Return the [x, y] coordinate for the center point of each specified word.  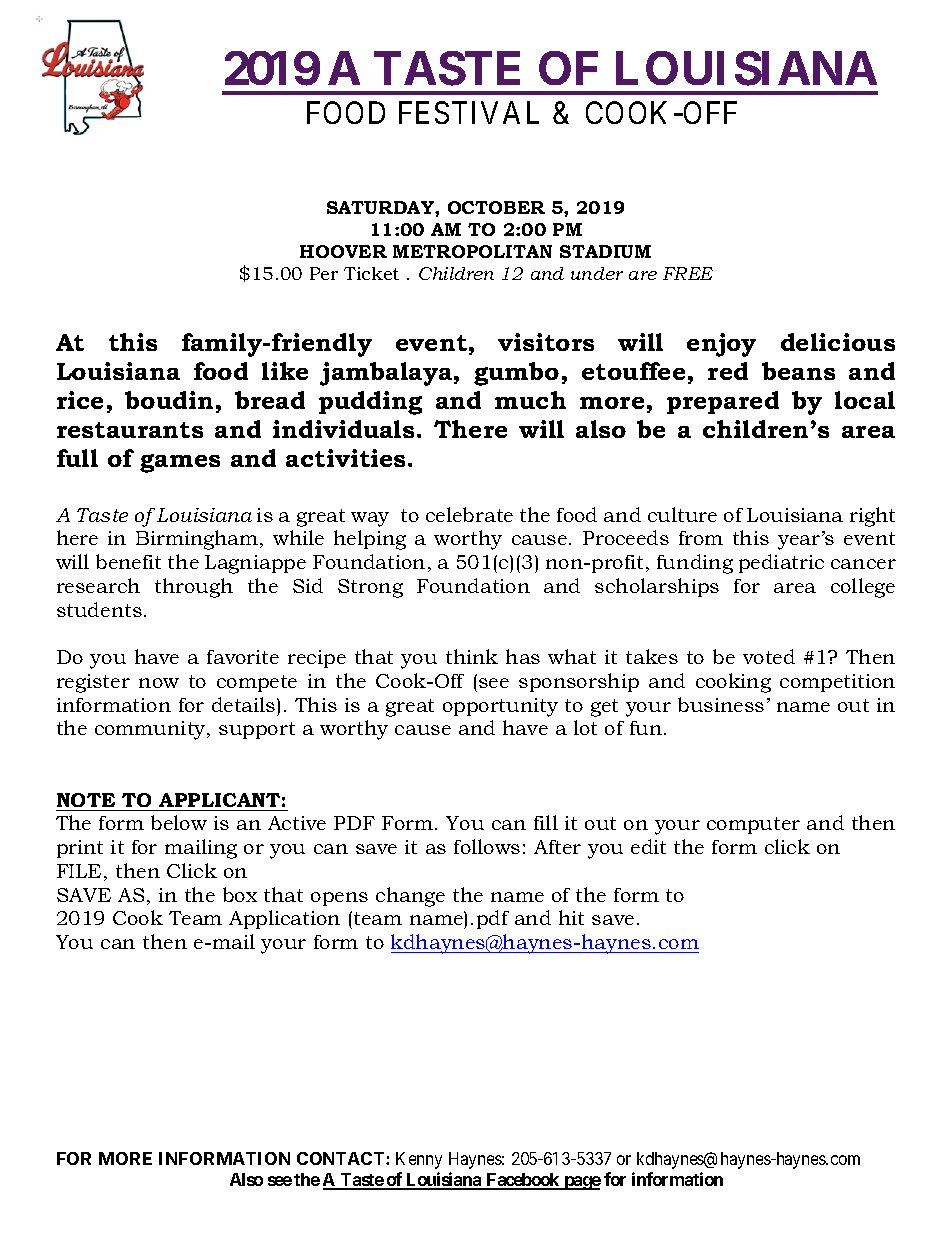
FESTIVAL [469, 112]
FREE [688, 273]
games [180, 463]
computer [753, 825]
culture [682, 514]
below [179, 822]
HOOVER [343, 251]
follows [487, 846]
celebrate [469, 514]
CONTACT [342, 1158]
